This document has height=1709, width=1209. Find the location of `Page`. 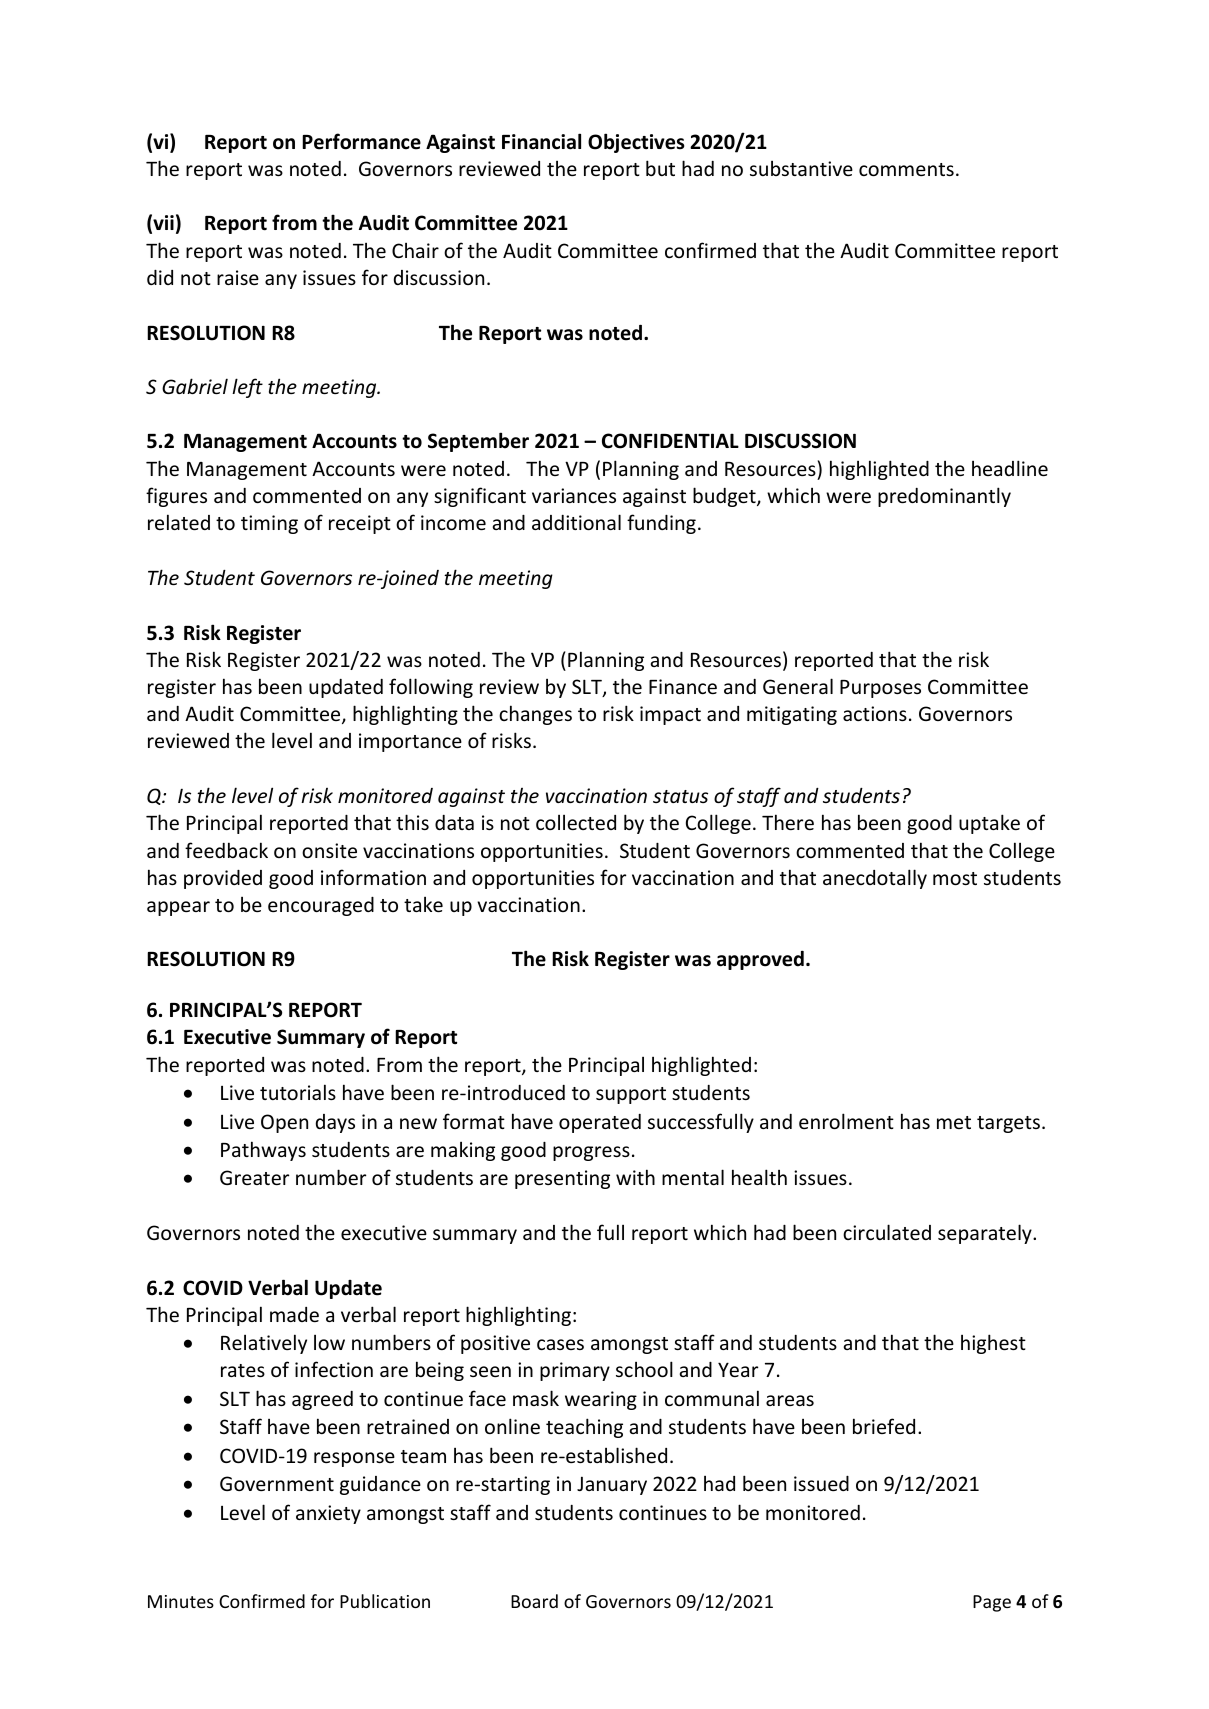

Page is located at coordinates (992, 1603).
